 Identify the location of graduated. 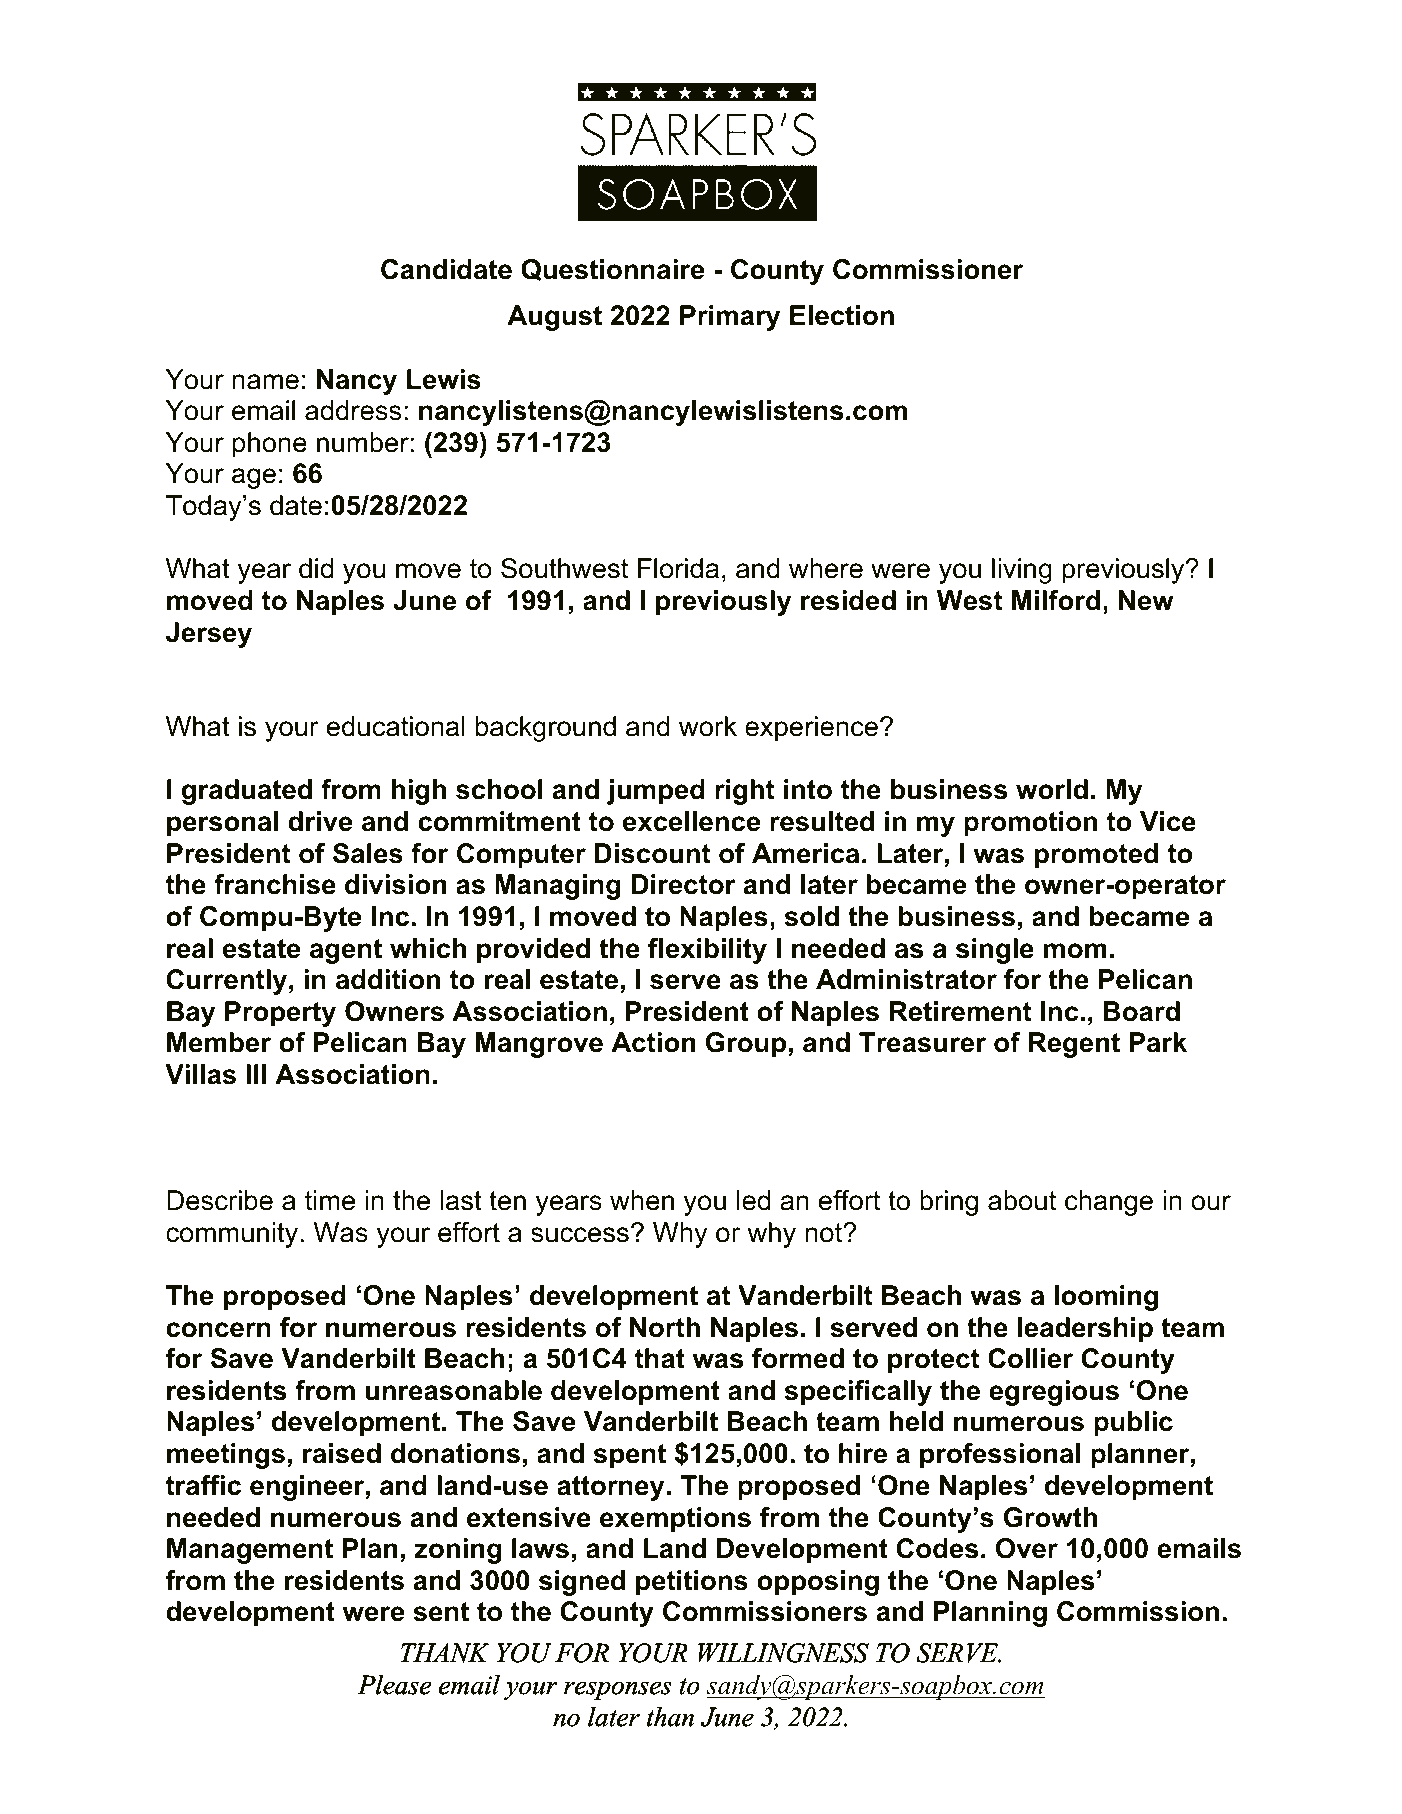
(247, 792).
